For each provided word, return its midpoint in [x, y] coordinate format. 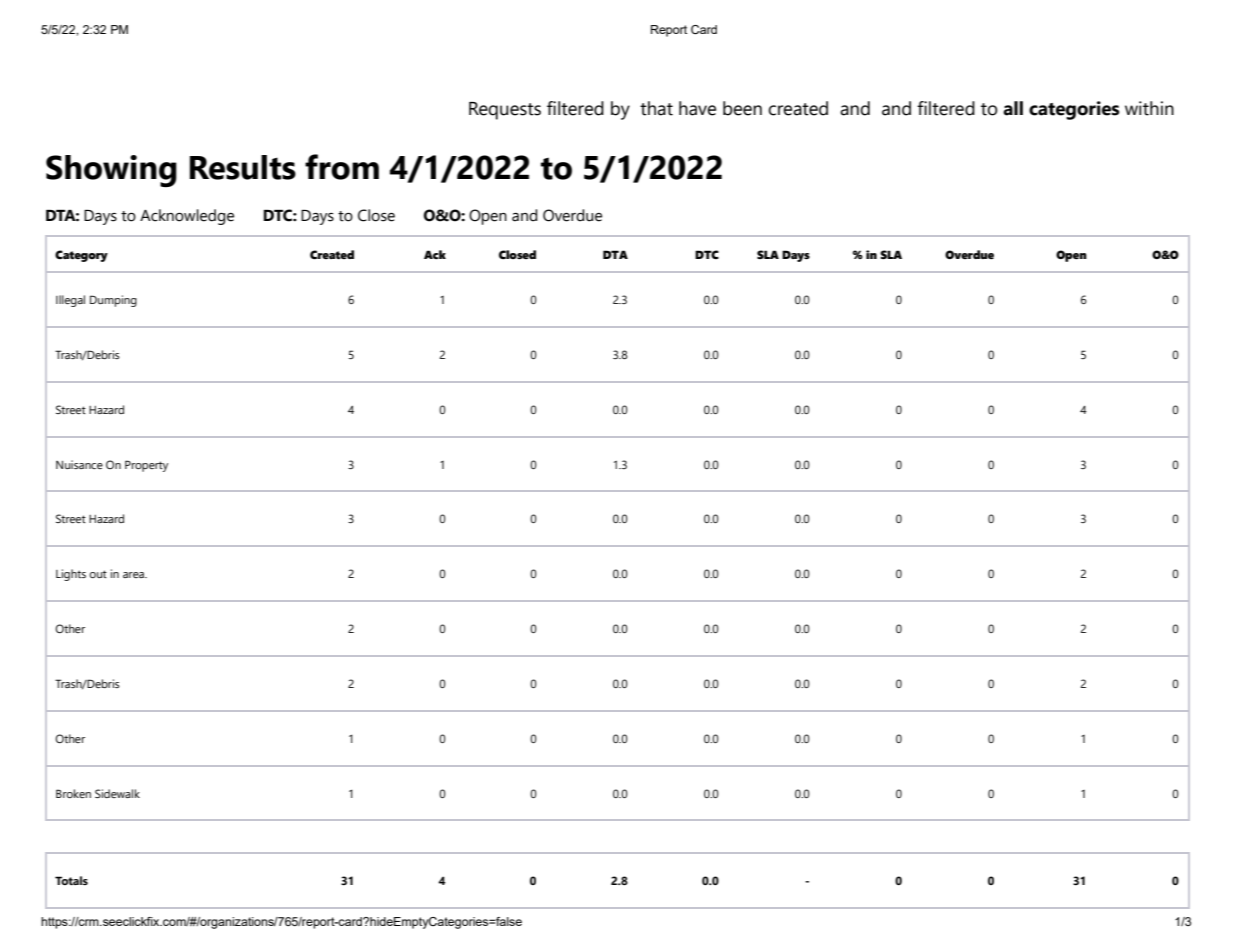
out [98, 574]
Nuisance [79, 464]
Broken [73, 793]
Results [243, 167]
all [1013, 108]
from [342, 167]
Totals [71, 880]
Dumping [113, 301]
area [134, 575]
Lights [71, 575]
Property [146, 466]
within [1149, 108]
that [656, 108]
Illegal [70, 301]
